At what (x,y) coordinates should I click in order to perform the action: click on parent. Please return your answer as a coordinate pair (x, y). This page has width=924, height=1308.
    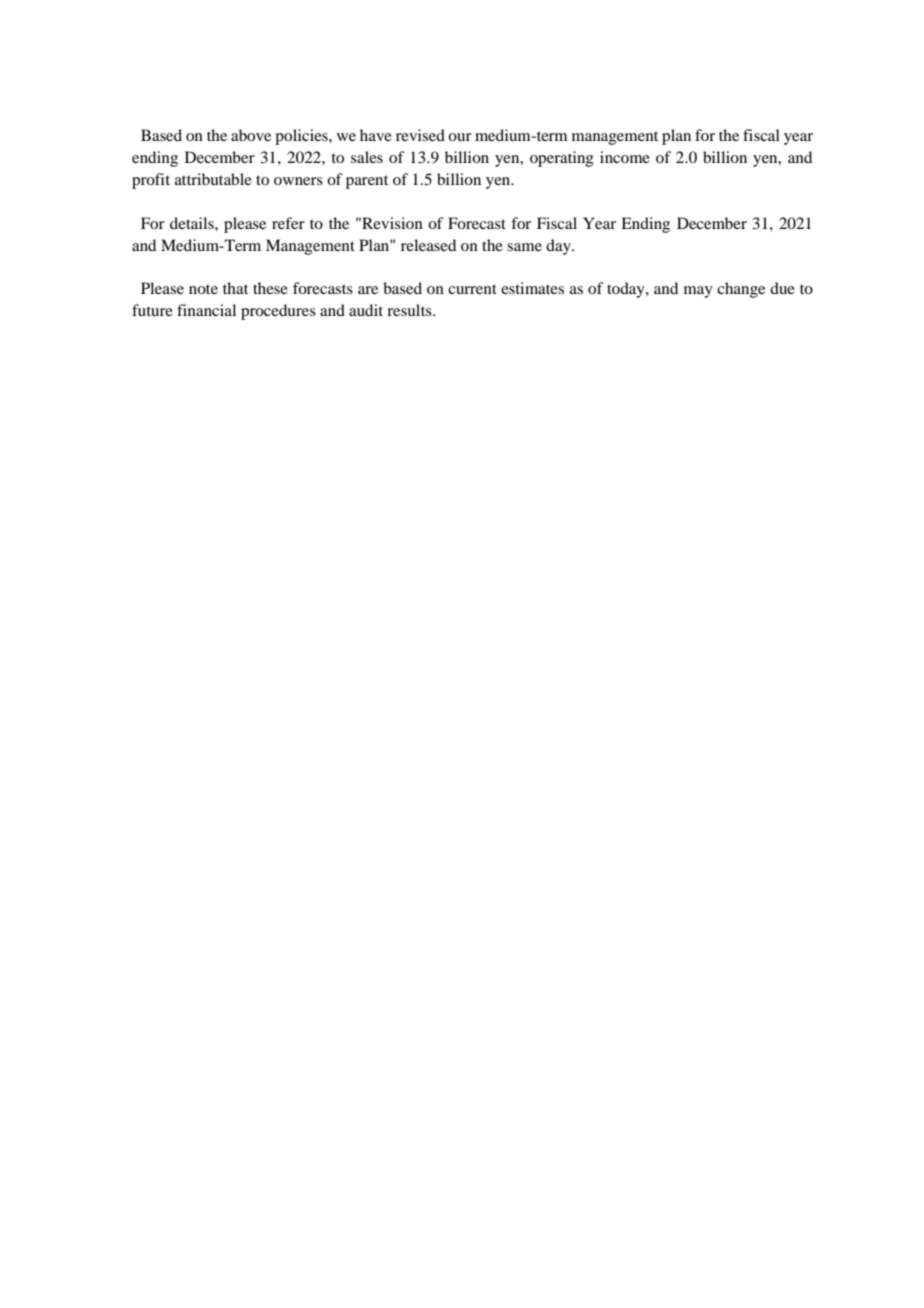
    Looking at the image, I should click on (367, 182).
